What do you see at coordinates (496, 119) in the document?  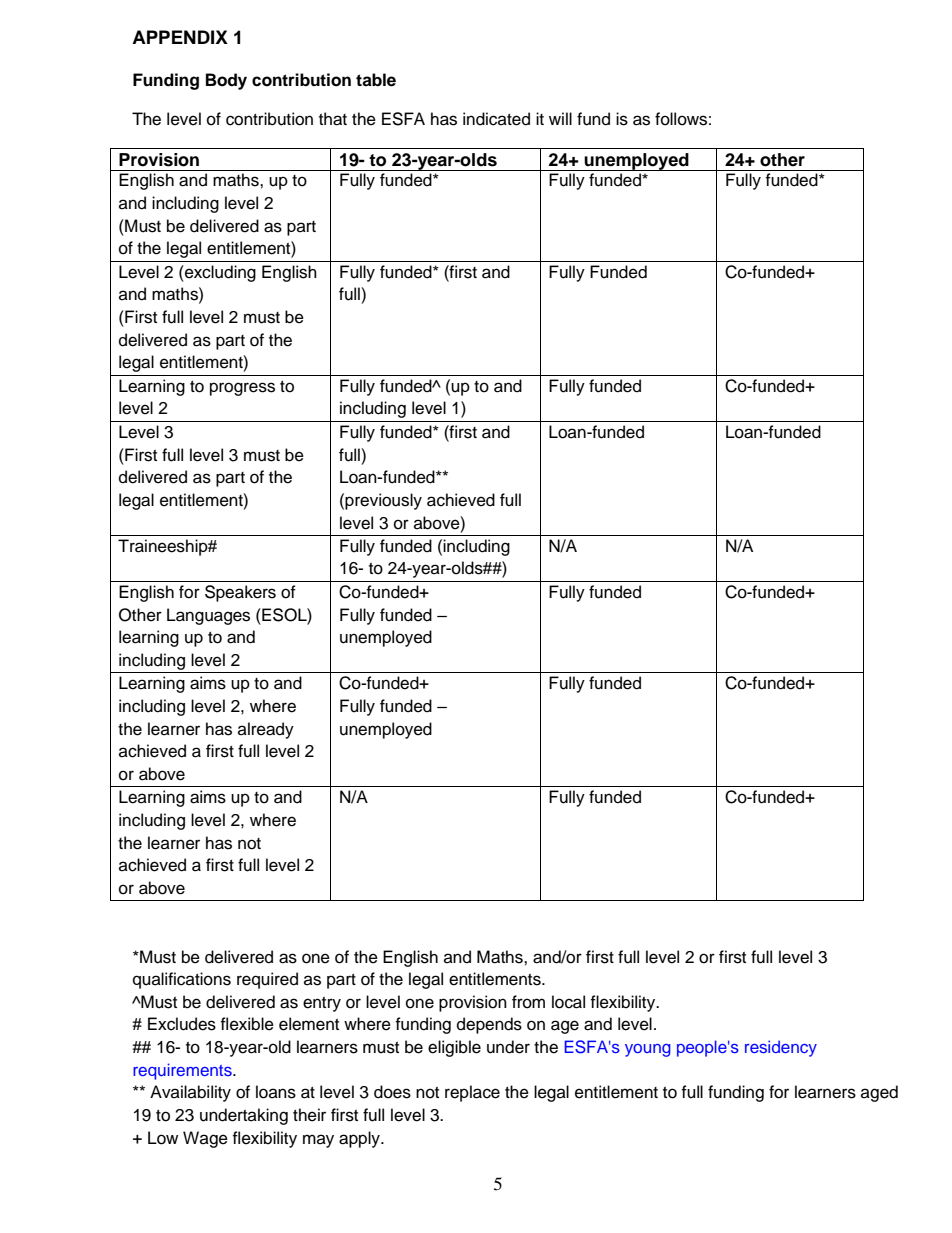 I see `indicated` at bounding box center [496, 119].
